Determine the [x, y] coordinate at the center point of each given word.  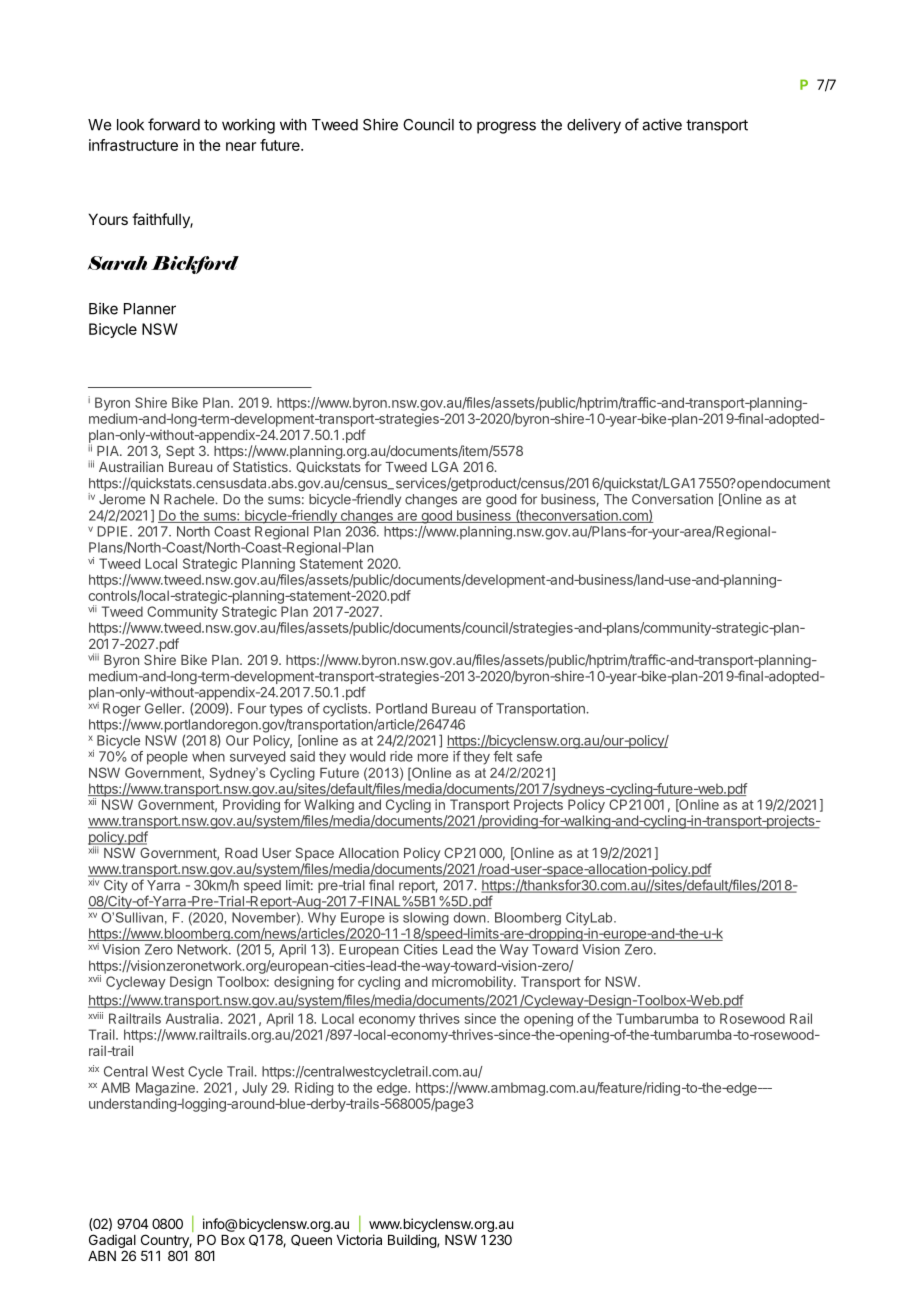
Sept [180, 452]
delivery [594, 126]
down [471, 917]
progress [506, 127]
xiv [95, 881]
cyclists [346, 710]
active [662, 124]
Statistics [261, 466]
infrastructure [133, 145]
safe [529, 756]
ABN [102, 1256]
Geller [164, 708]
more [433, 758]
